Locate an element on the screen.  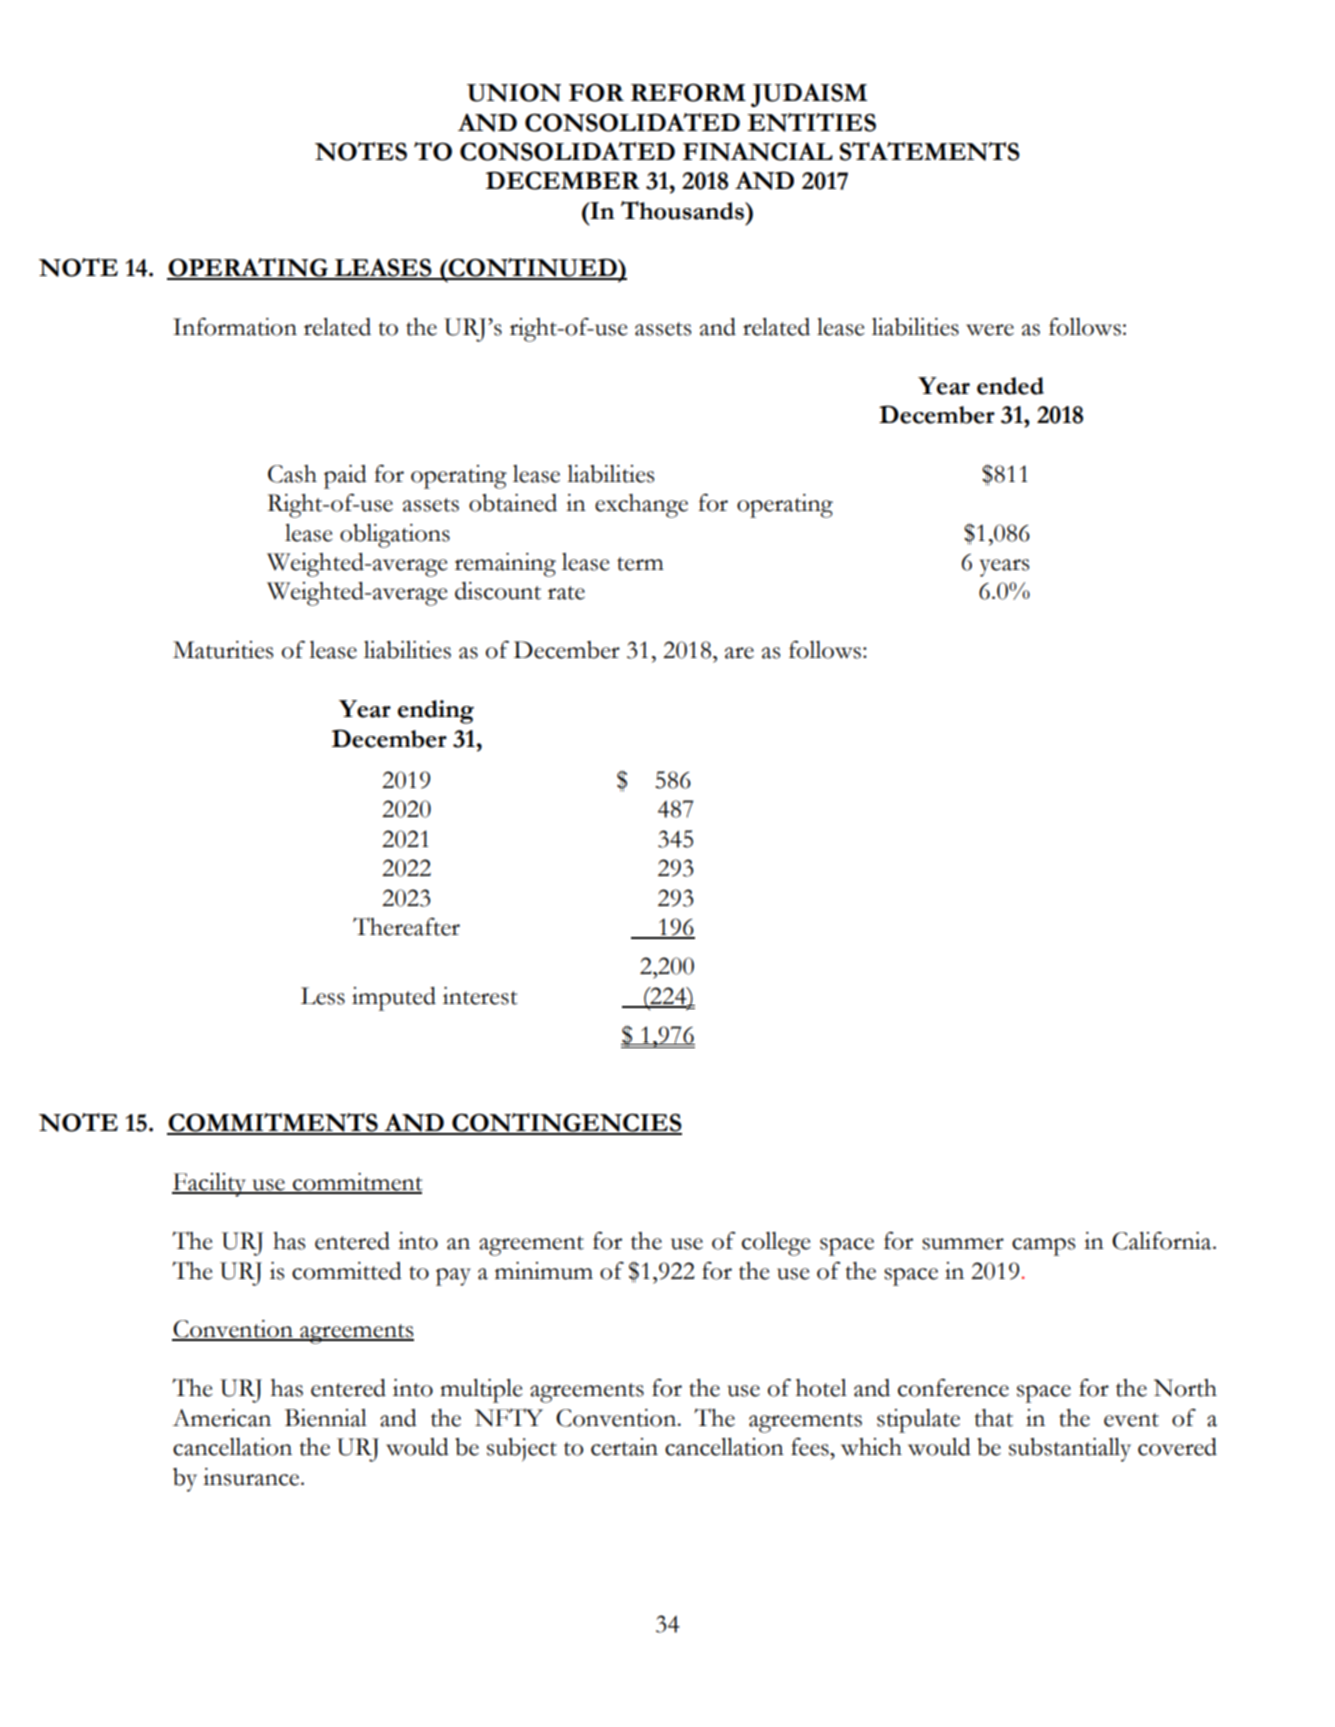
are is located at coordinates (739, 653).
